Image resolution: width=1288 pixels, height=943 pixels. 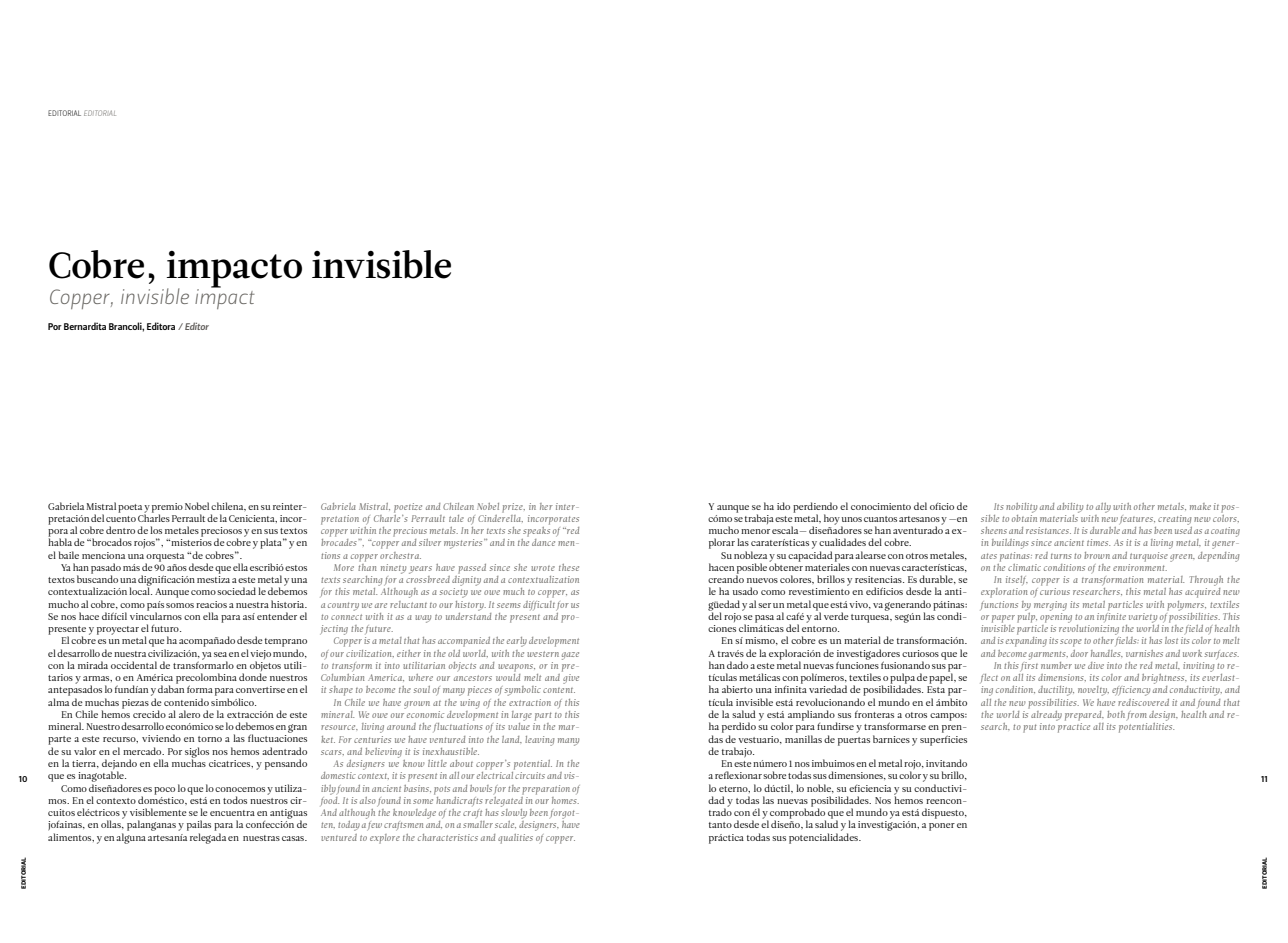 What do you see at coordinates (720, 825) in the screenshot?
I see `tanto` at bounding box center [720, 825].
